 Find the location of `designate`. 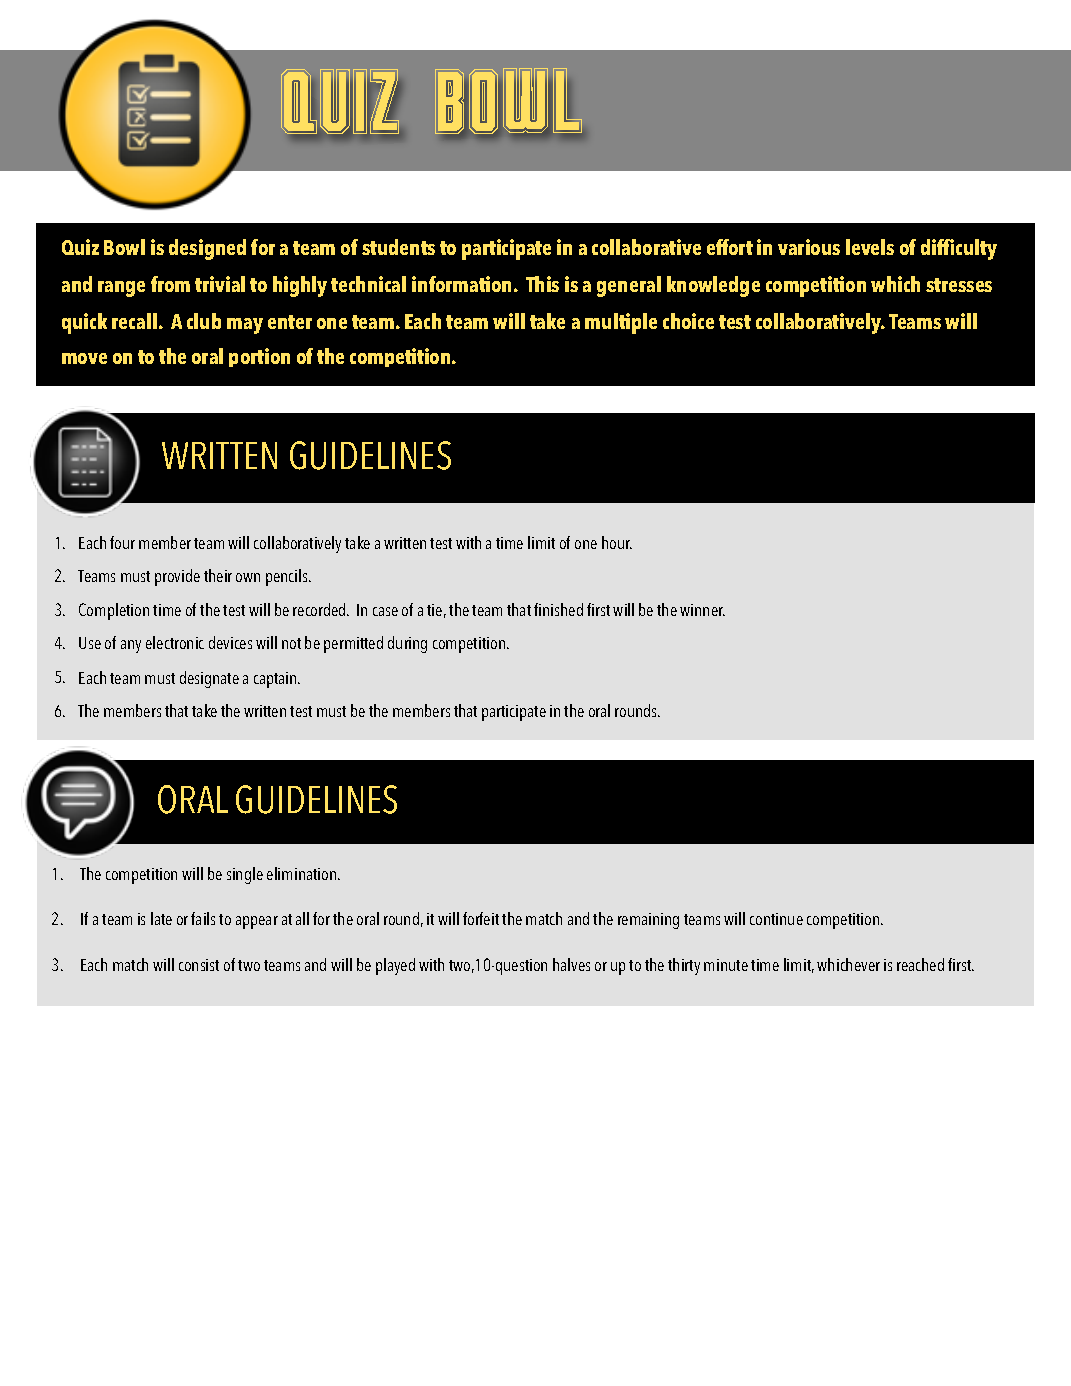

designate is located at coordinates (209, 679).
